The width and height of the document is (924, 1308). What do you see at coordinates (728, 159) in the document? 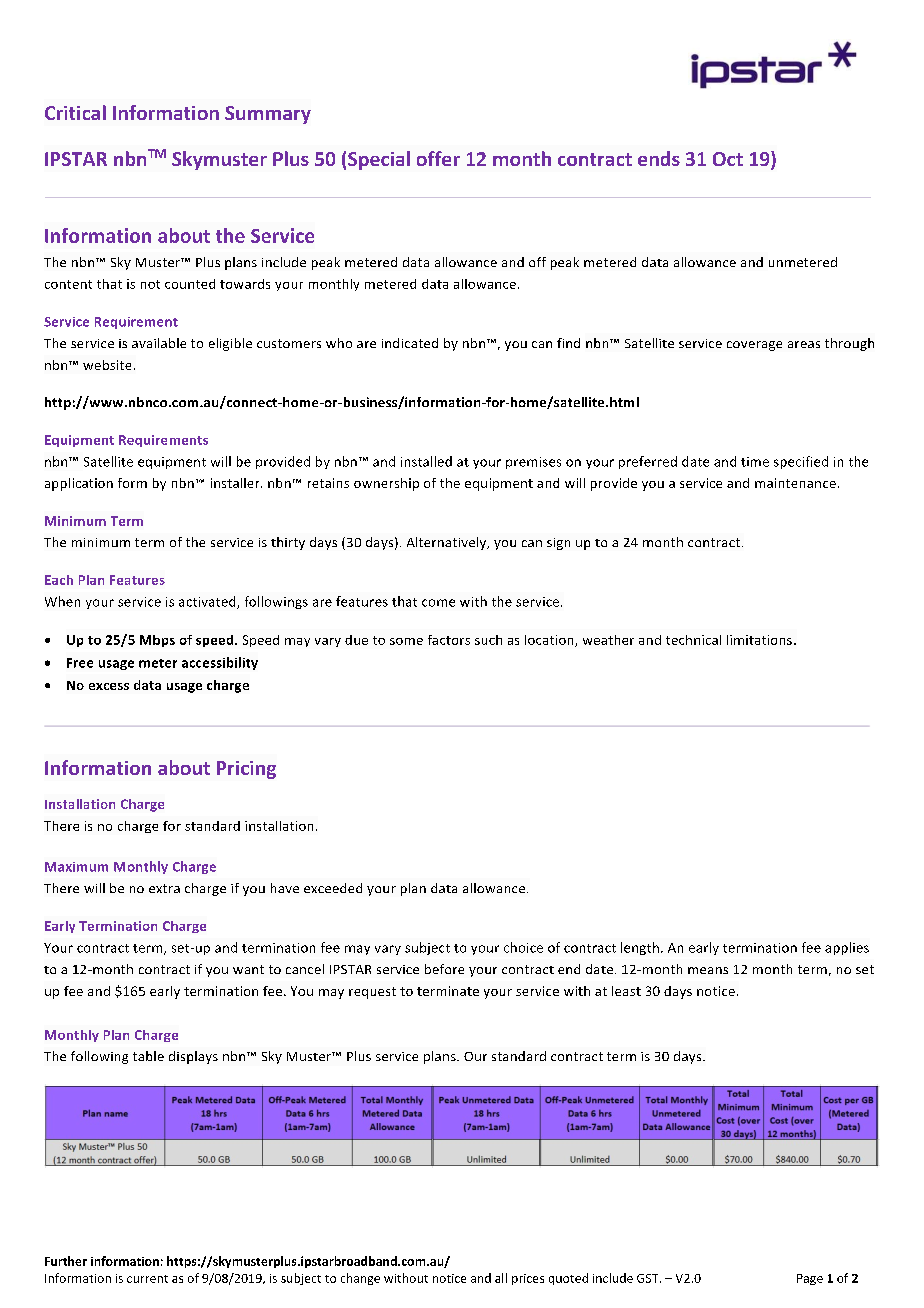
I see `Oct` at bounding box center [728, 159].
